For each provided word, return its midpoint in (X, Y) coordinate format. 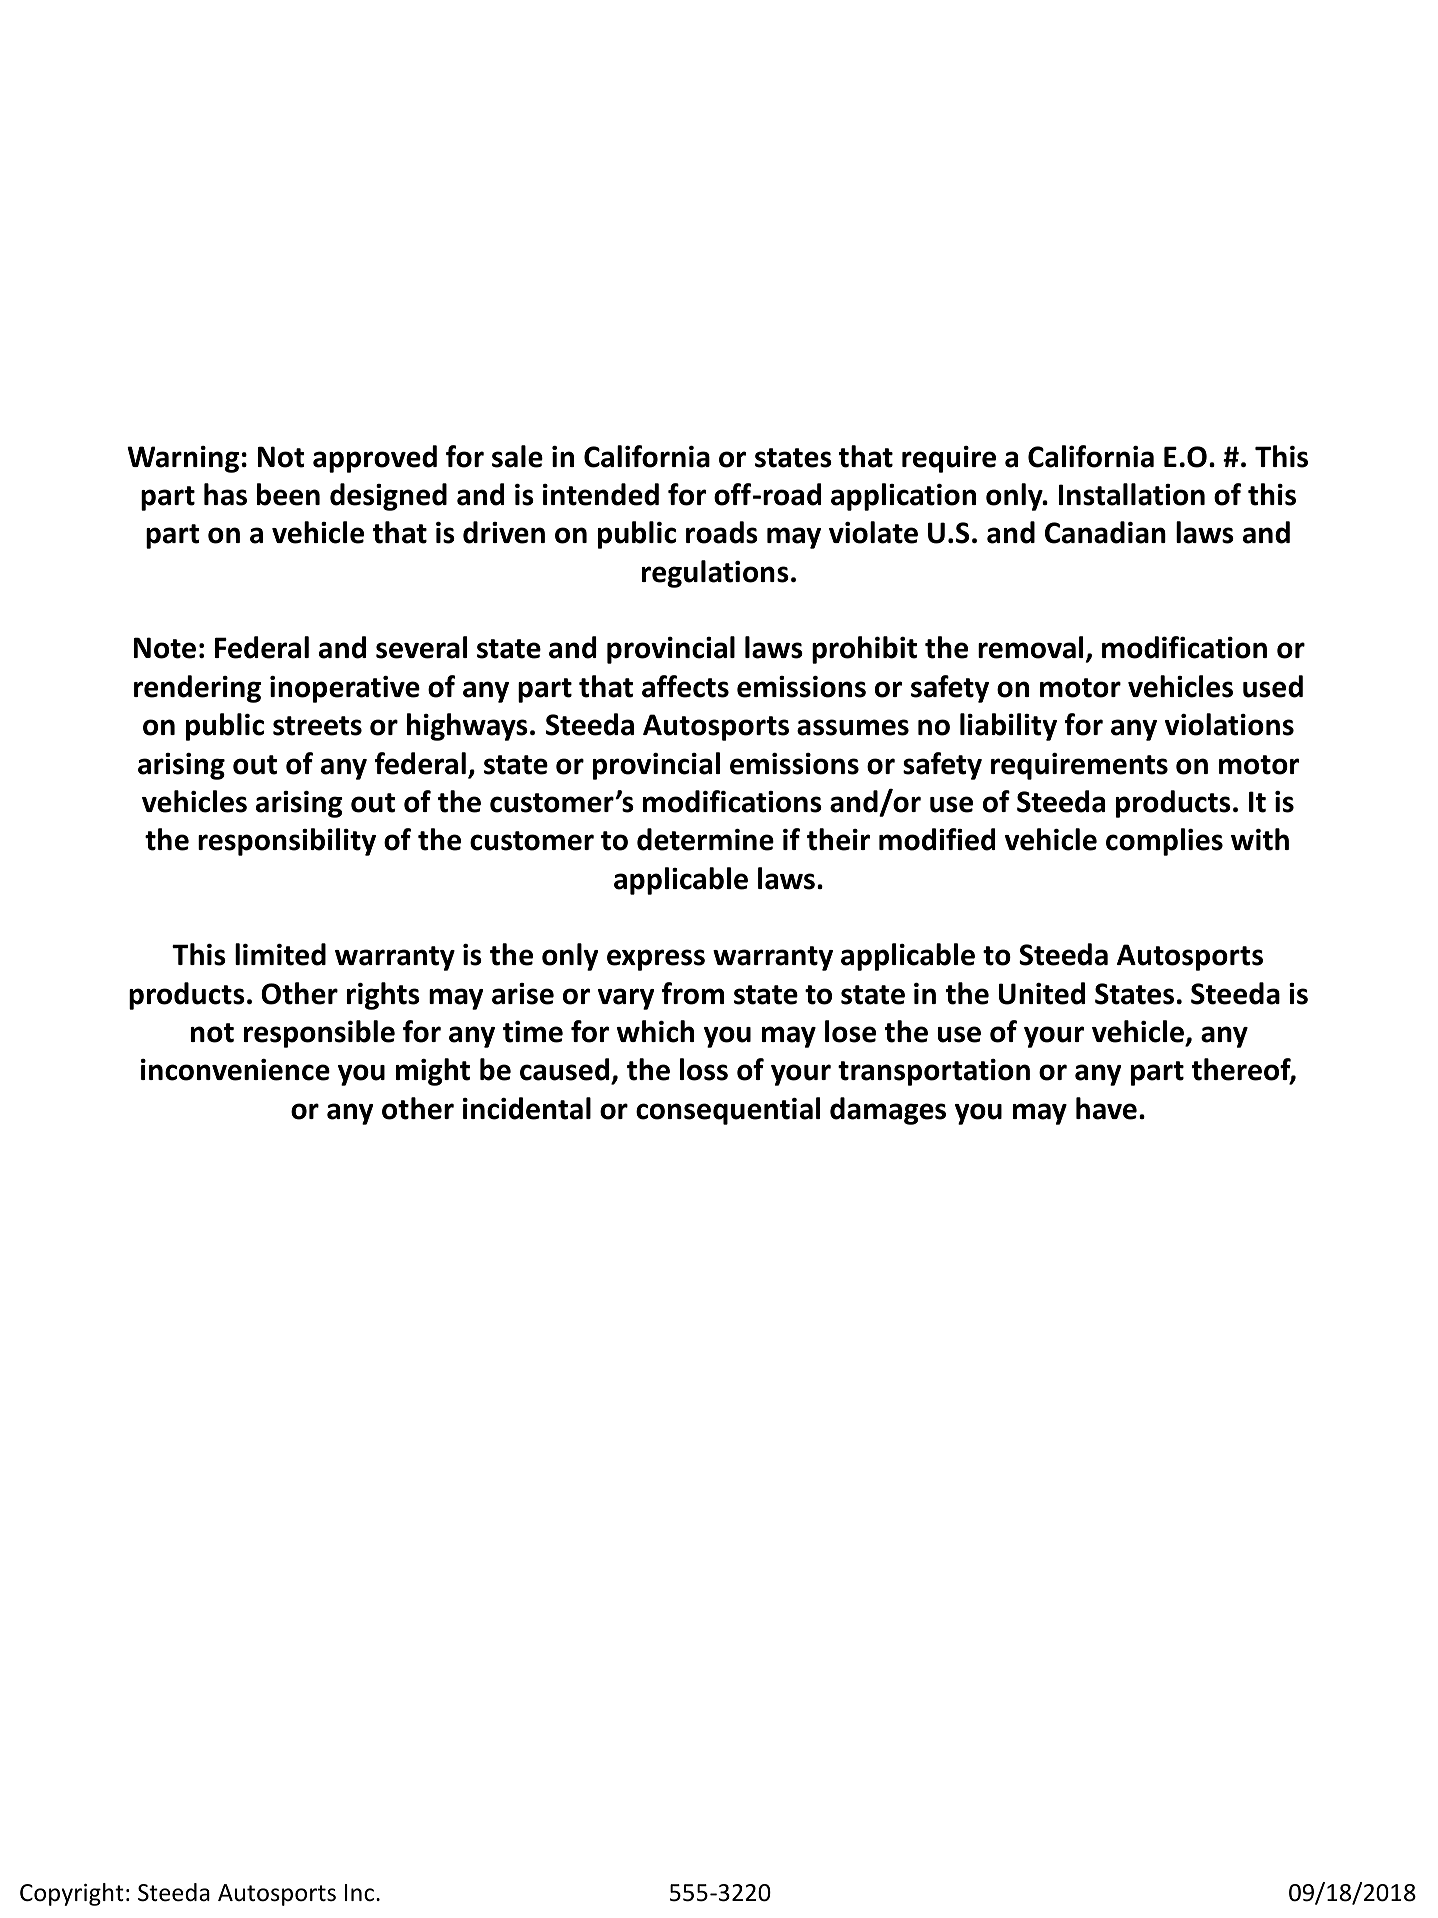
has (225, 494)
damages (888, 1111)
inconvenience (235, 1070)
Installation (1132, 494)
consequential (728, 1111)
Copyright (72, 1894)
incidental (527, 1108)
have (1106, 1108)
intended (601, 494)
